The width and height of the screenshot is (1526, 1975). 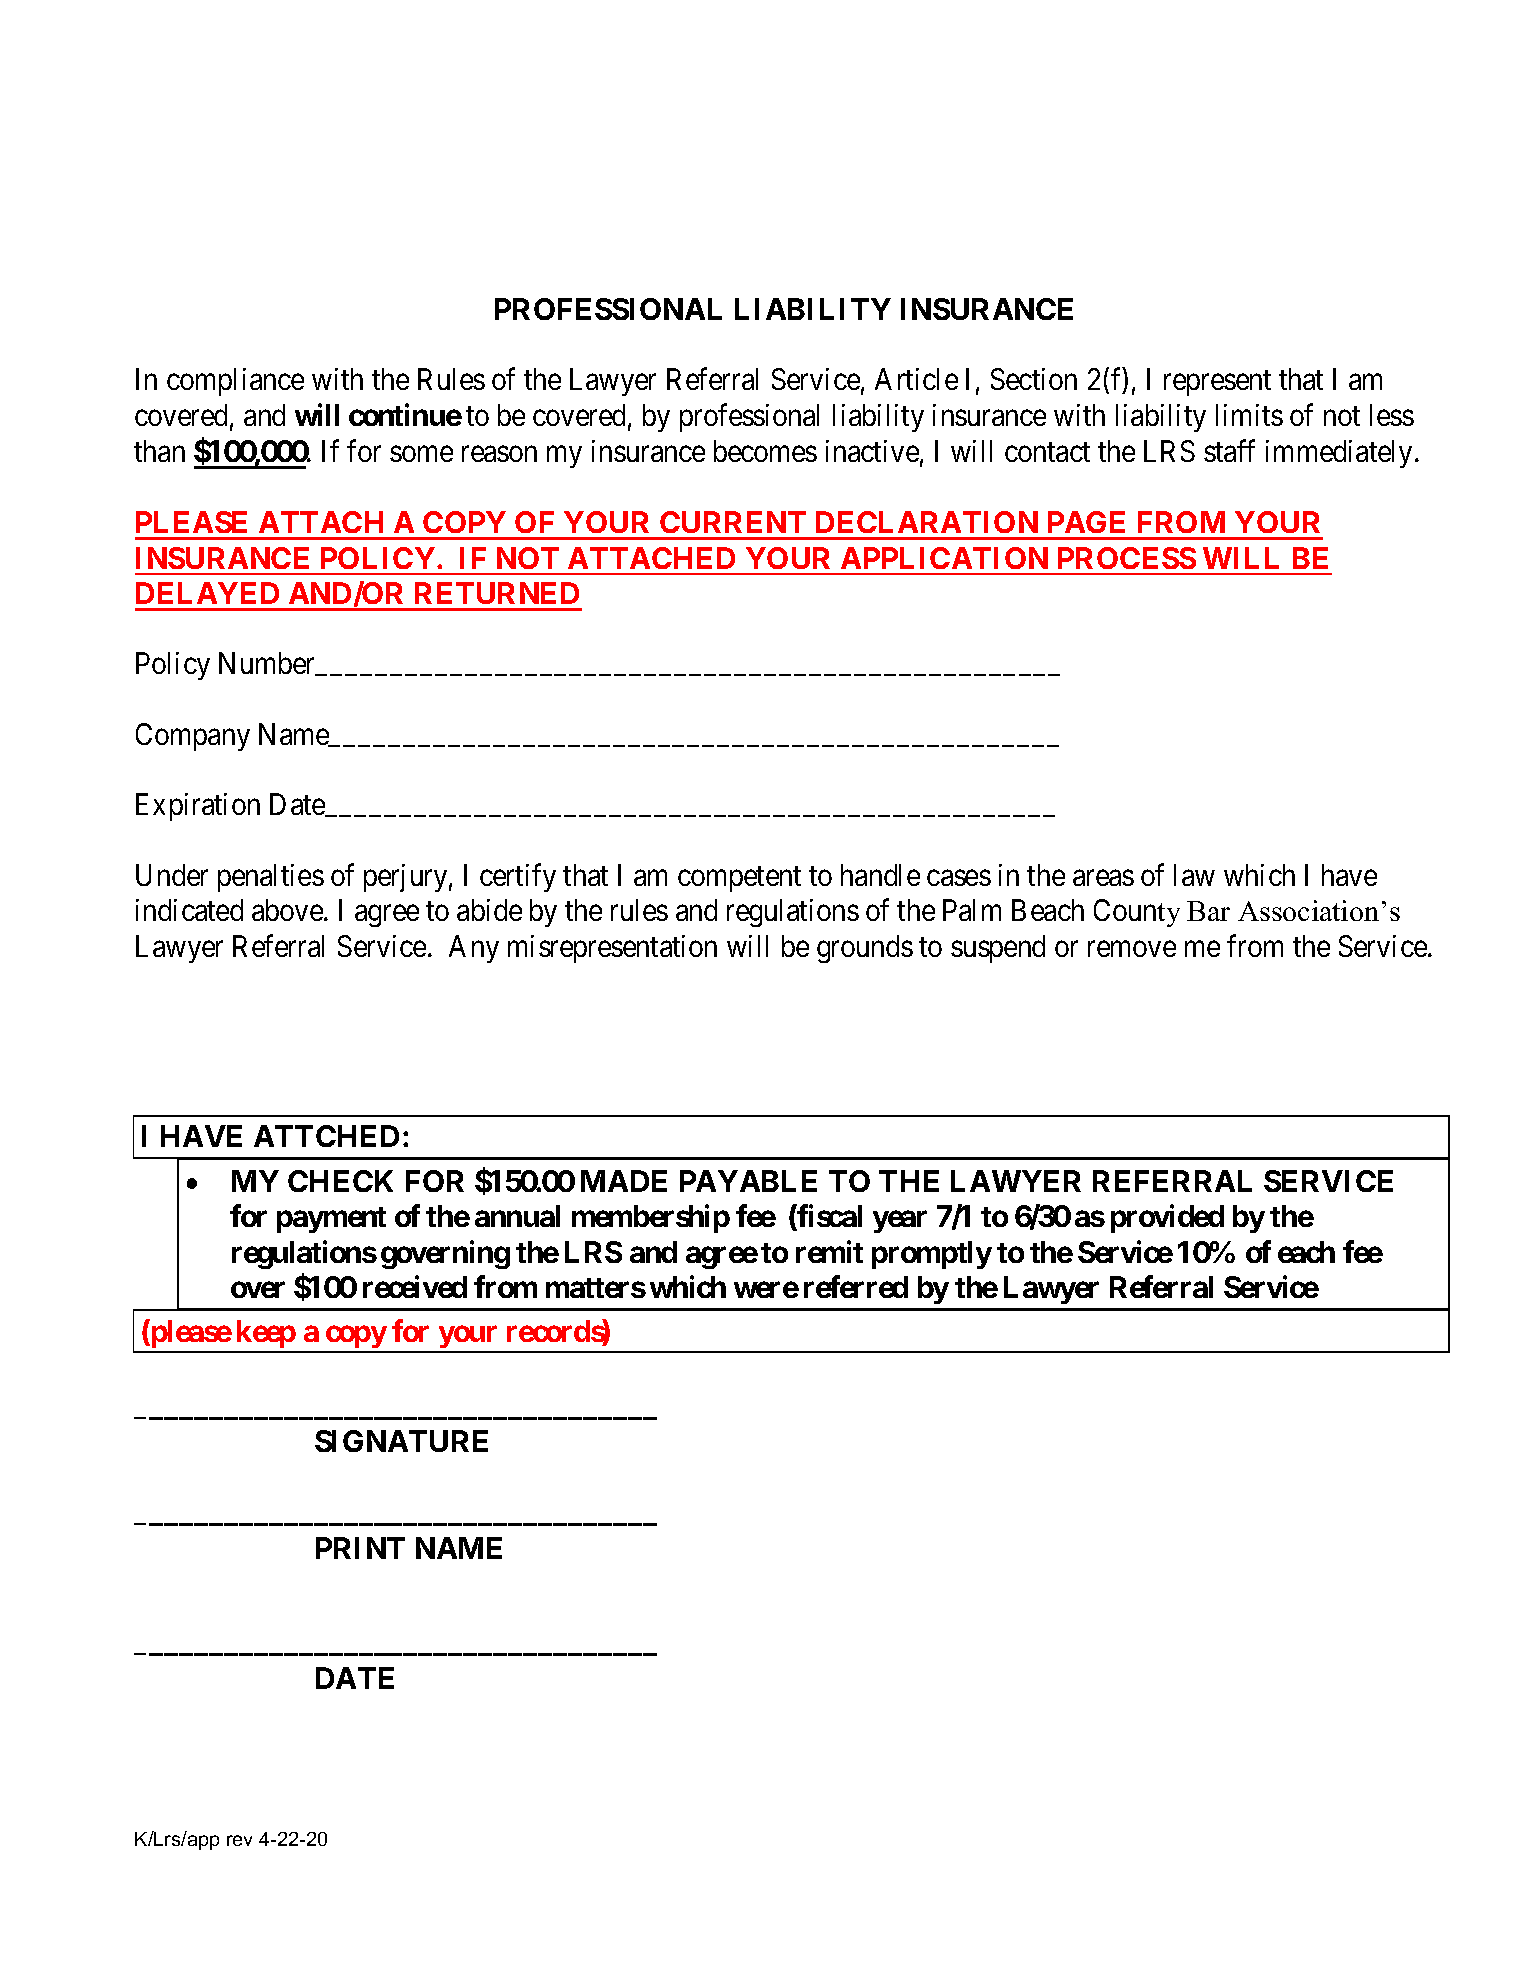 I want to click on Bar, so click(x=1208, y=911).
